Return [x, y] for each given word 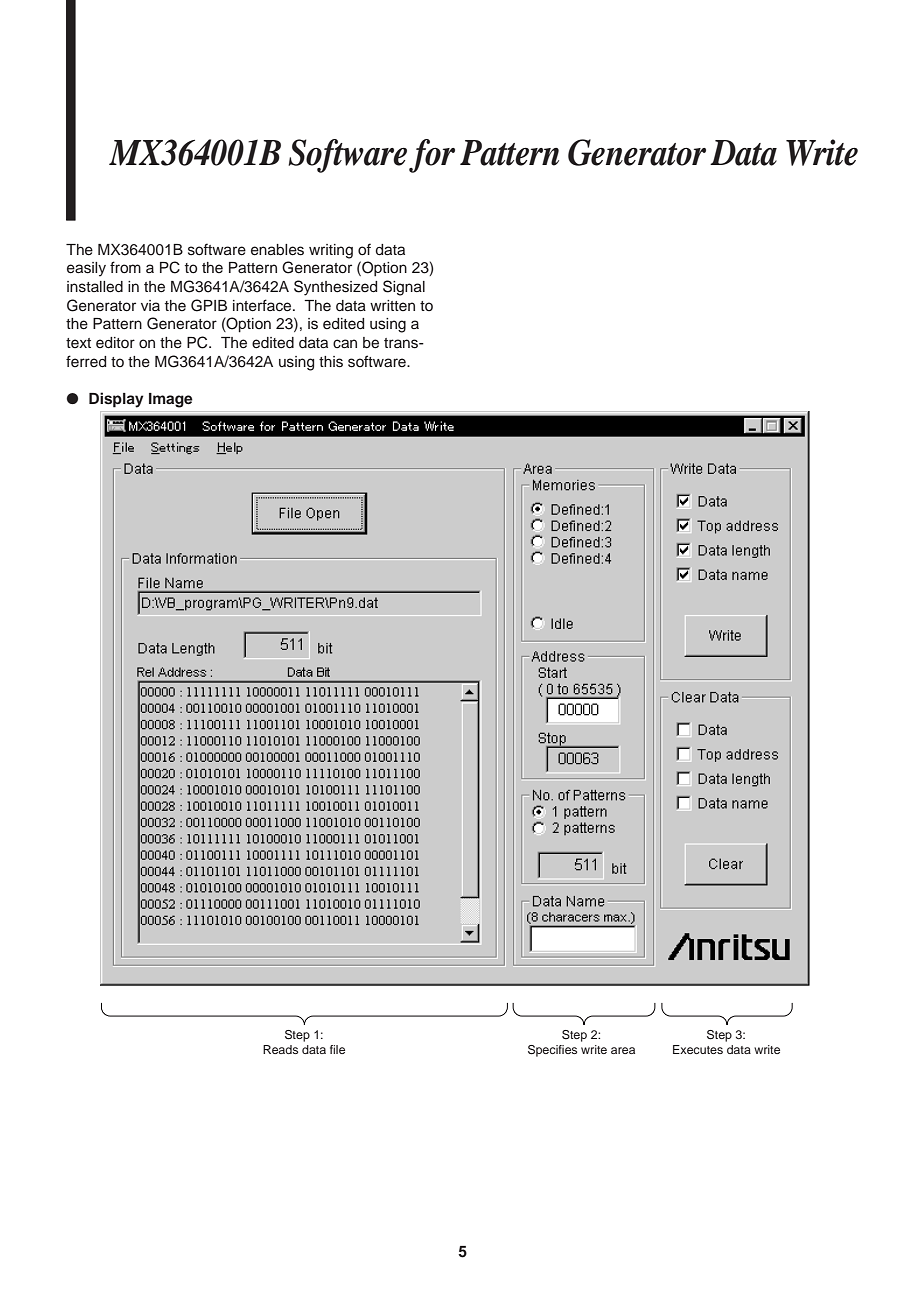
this [331, 362]
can [345, 343]
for [432, 156]
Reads [280, 1049]
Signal [404, 288]
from [125, 267]
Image [171, 400]
